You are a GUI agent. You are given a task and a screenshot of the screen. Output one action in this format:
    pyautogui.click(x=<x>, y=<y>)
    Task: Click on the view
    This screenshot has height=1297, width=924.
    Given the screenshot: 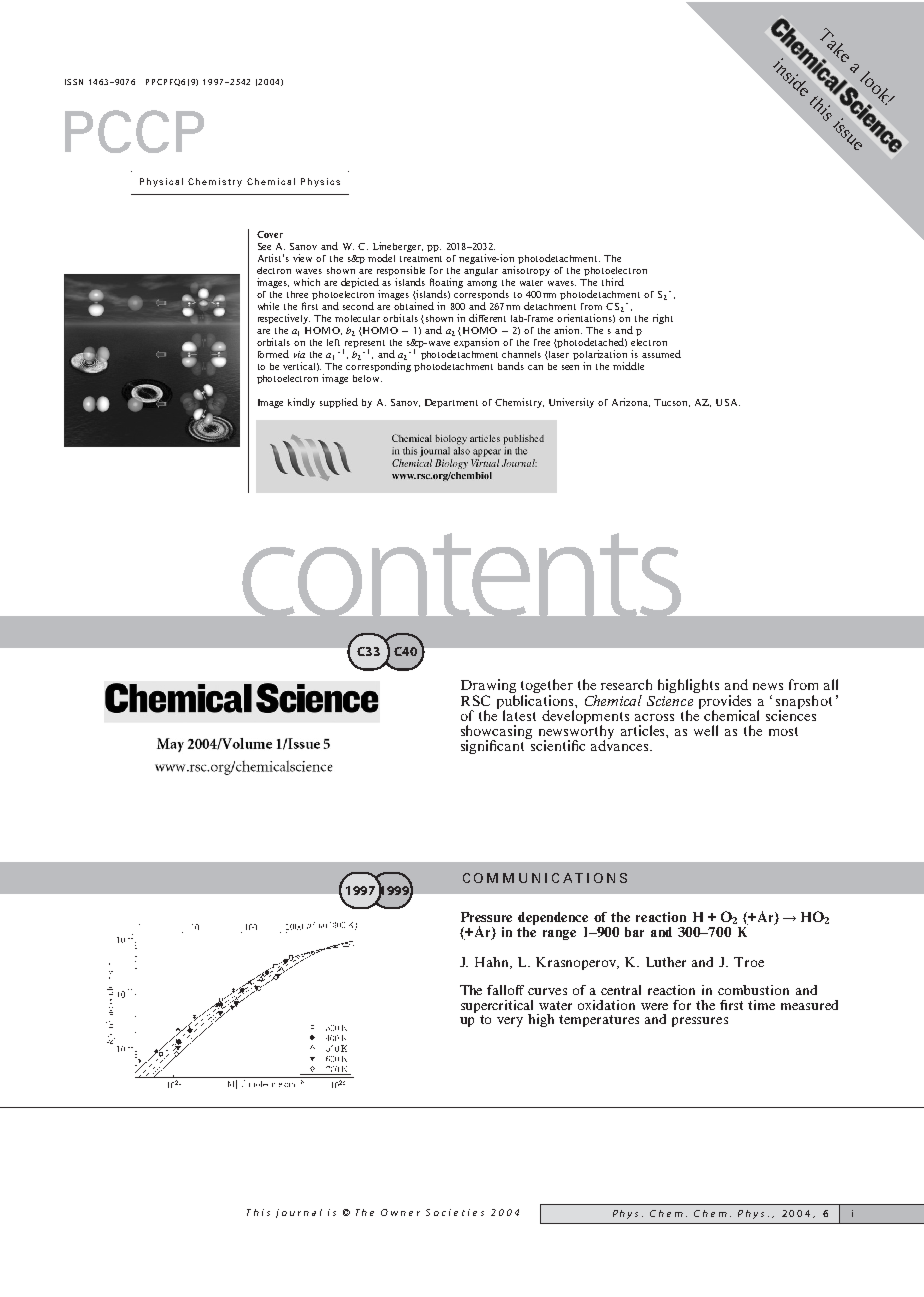 What is the action you would take?
    pyautogui.click(x=302, y=258)
